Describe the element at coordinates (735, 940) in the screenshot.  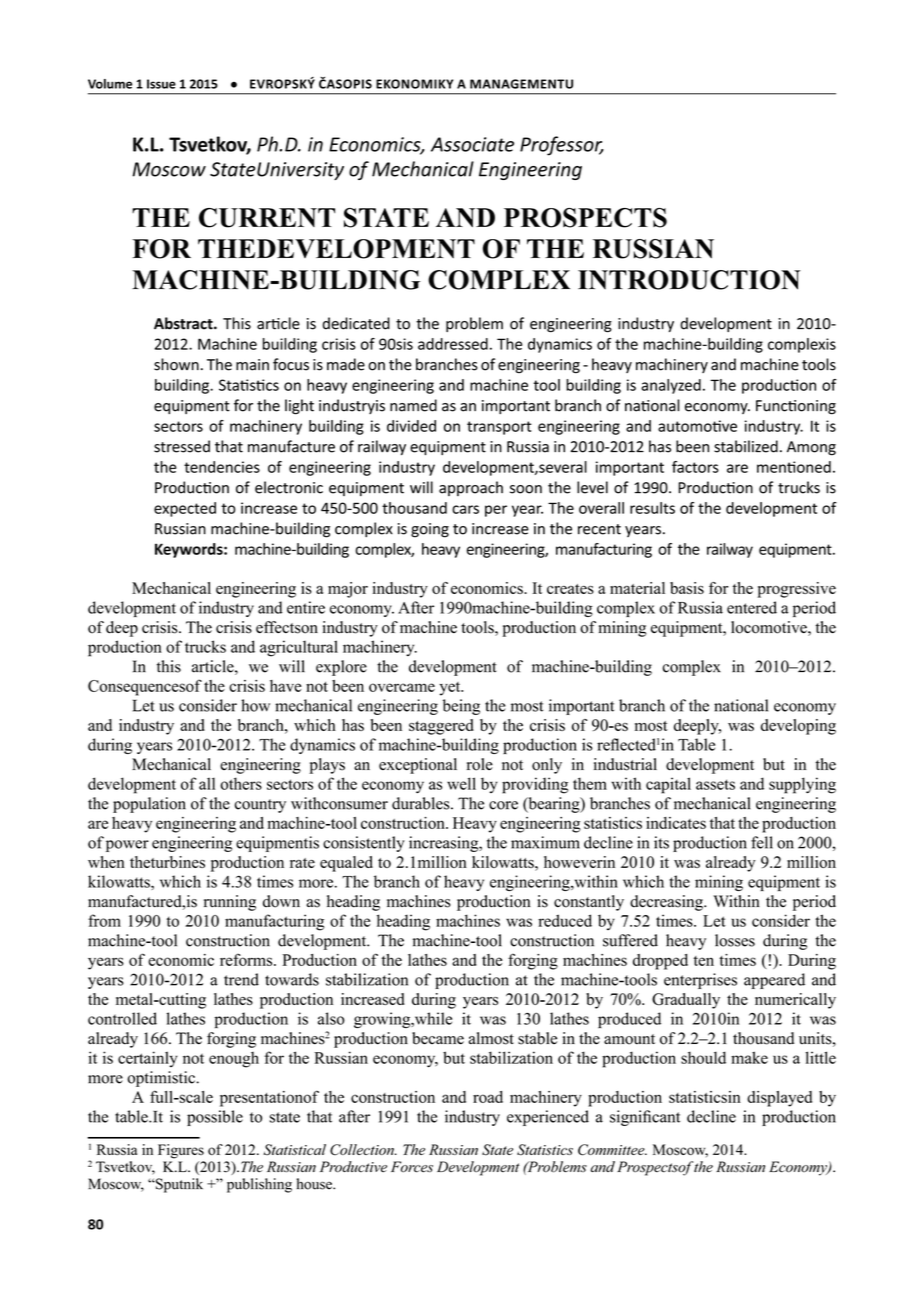
I see `losses` at that location.
